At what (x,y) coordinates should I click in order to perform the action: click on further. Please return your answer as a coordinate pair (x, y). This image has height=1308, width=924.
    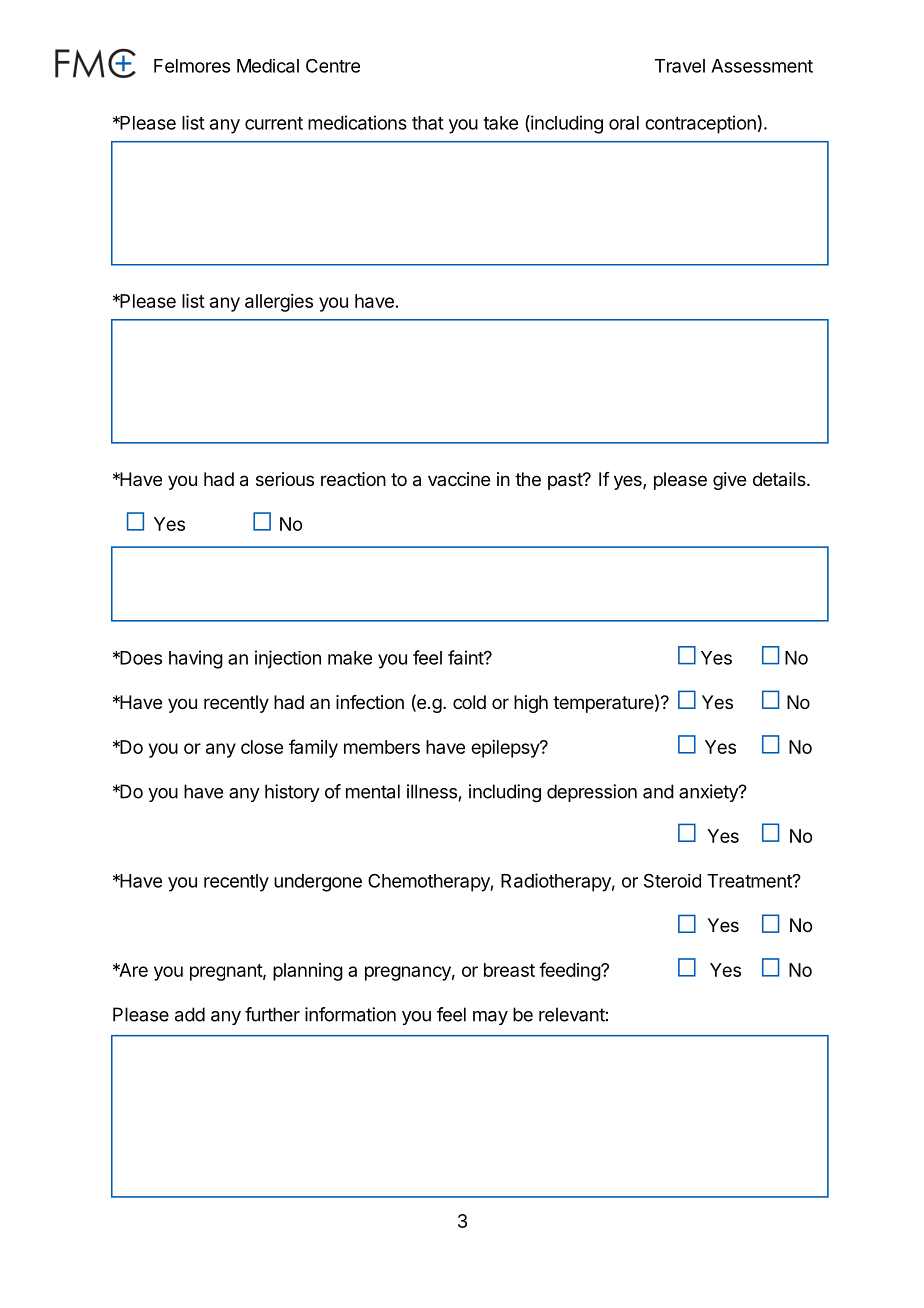
    Looking at the image, I should click on (272, 1014).
